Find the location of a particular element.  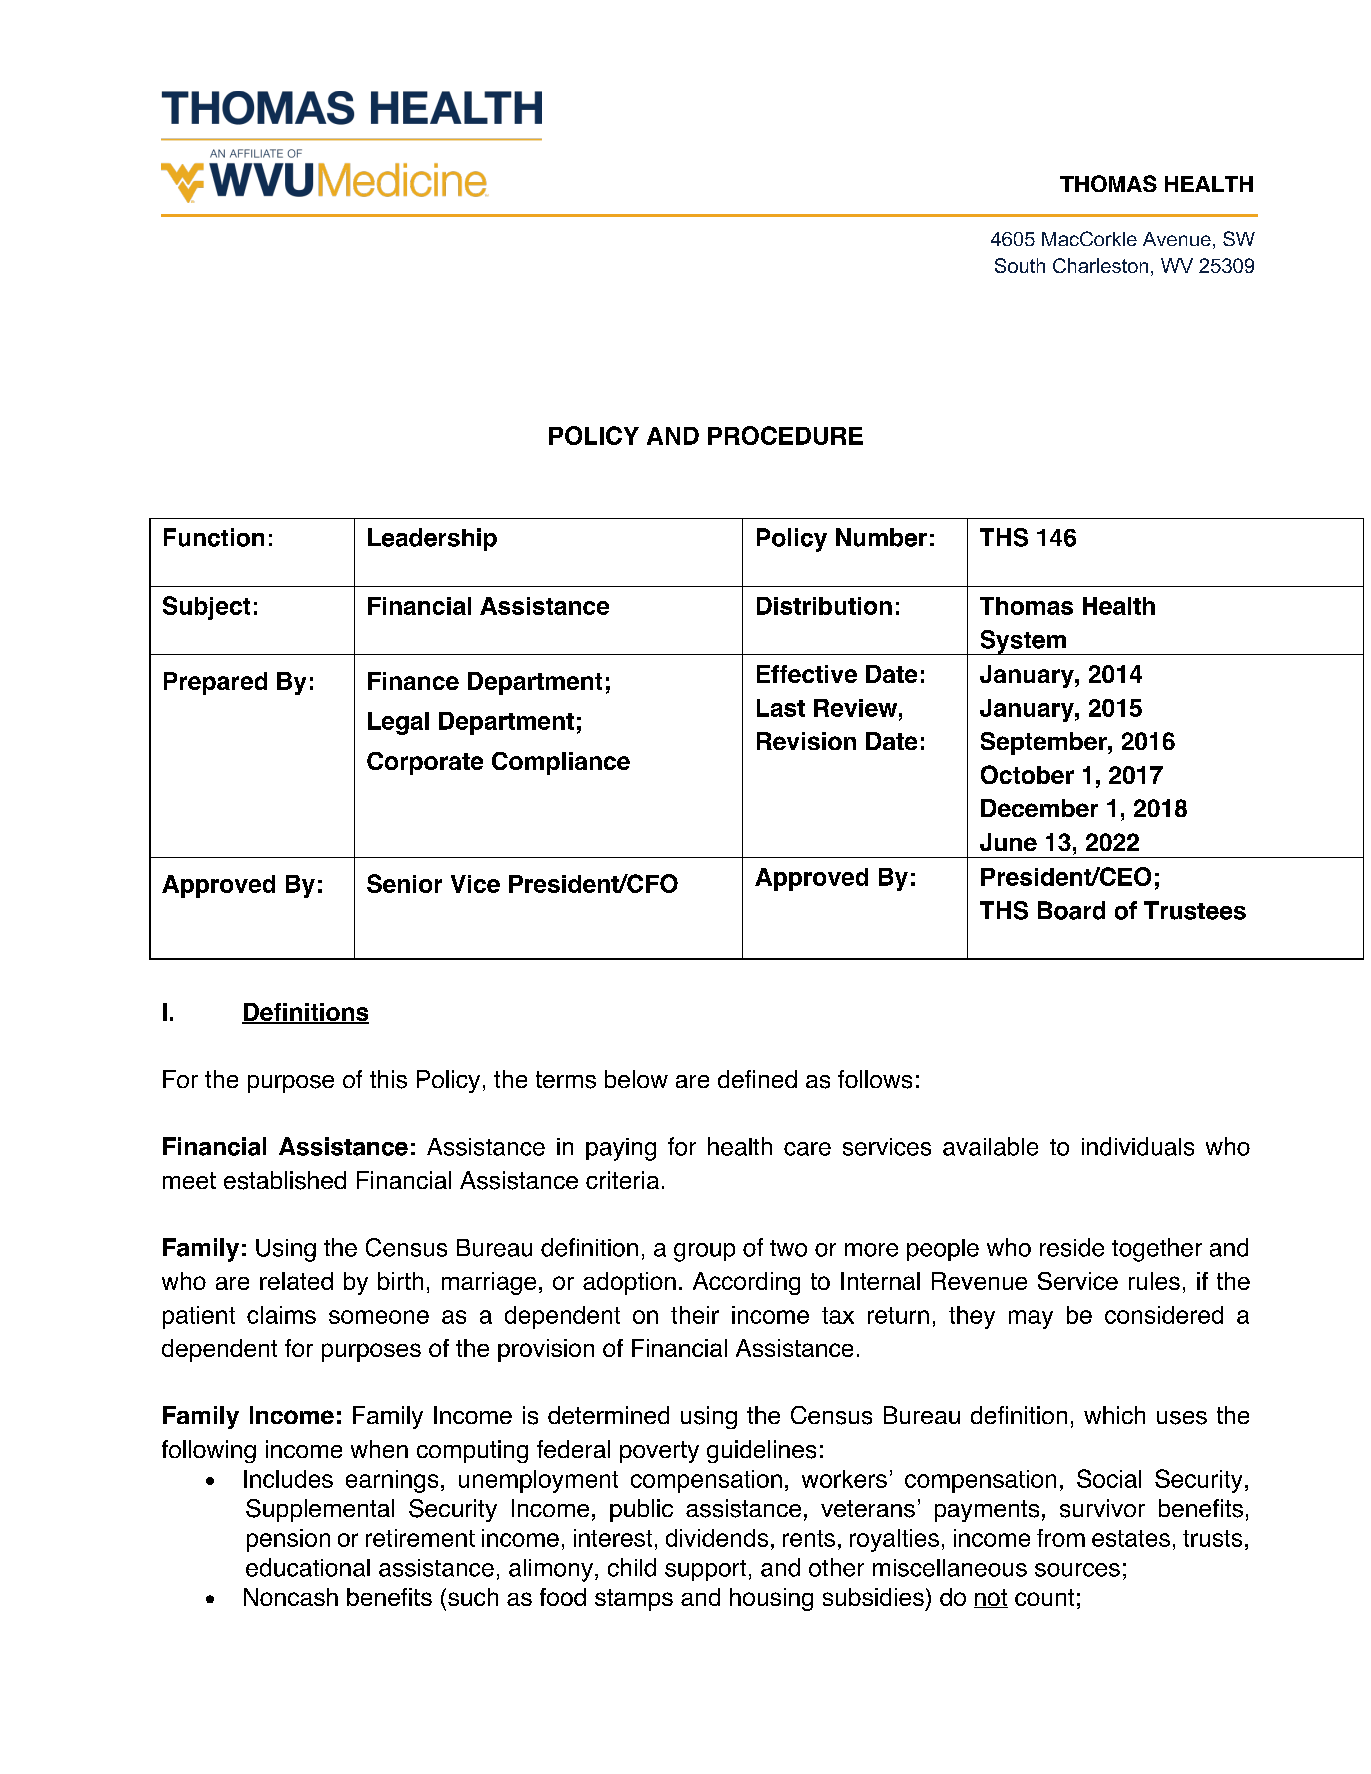

Senior is located at coordinates (404, 883).
